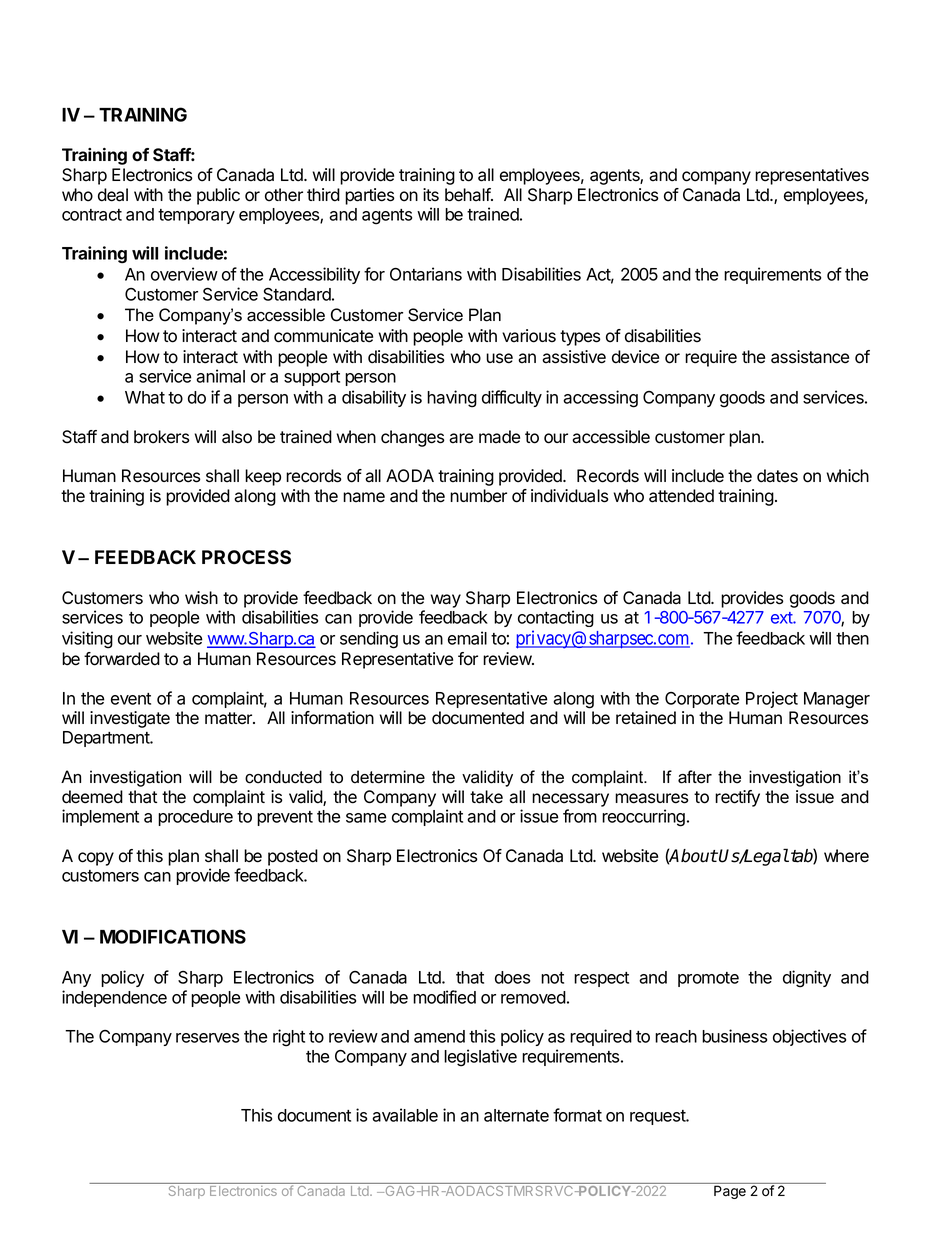 This screenshot has height=1233, width=952. Describe the element at coordinates (730, 1192) in the screenshot. I see `Page` at that location.
